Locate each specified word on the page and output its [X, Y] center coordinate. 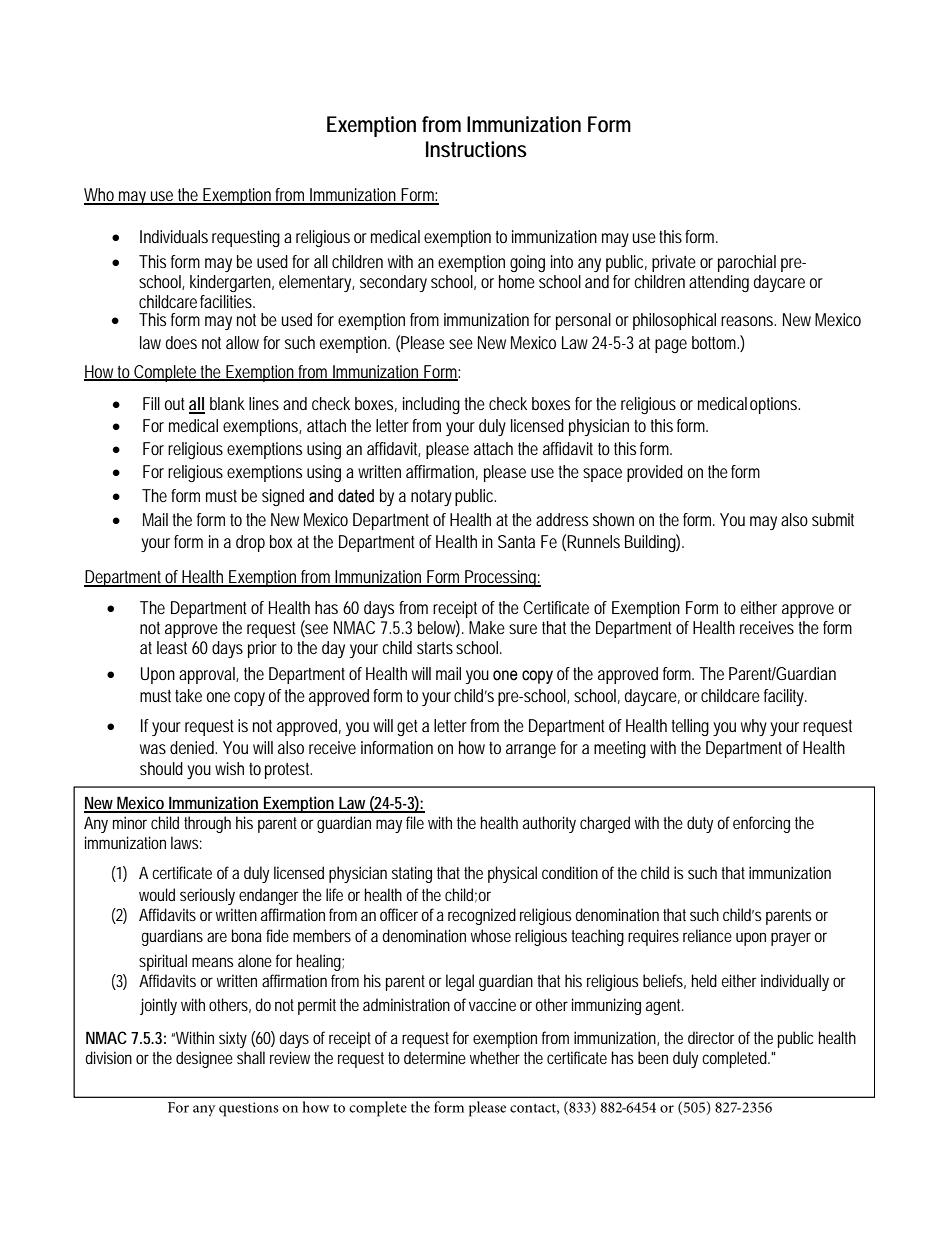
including [431, 405]
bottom [715, 342]
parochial [747, 263]
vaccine [492, 1004]
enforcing [761, 824]
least [172, 647]
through [207, 824]
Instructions [476, 149]
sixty [233, 1039]
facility [785, 697]
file [415, 822]
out [175, 404]
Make [487, 627]
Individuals [174, 236]
